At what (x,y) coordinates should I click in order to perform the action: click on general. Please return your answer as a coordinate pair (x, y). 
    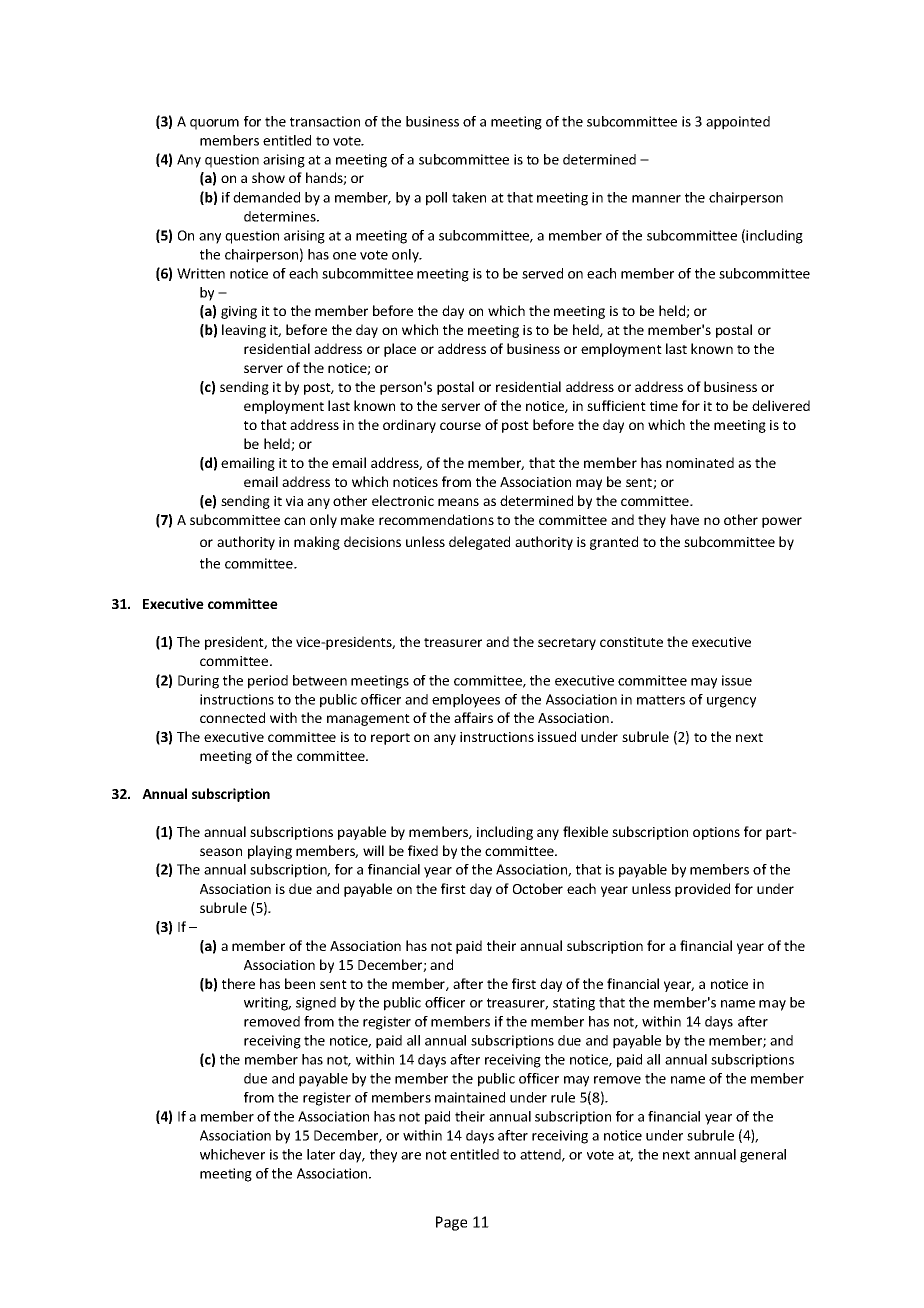
    Looking at the image, I should click on (763, 1156).
